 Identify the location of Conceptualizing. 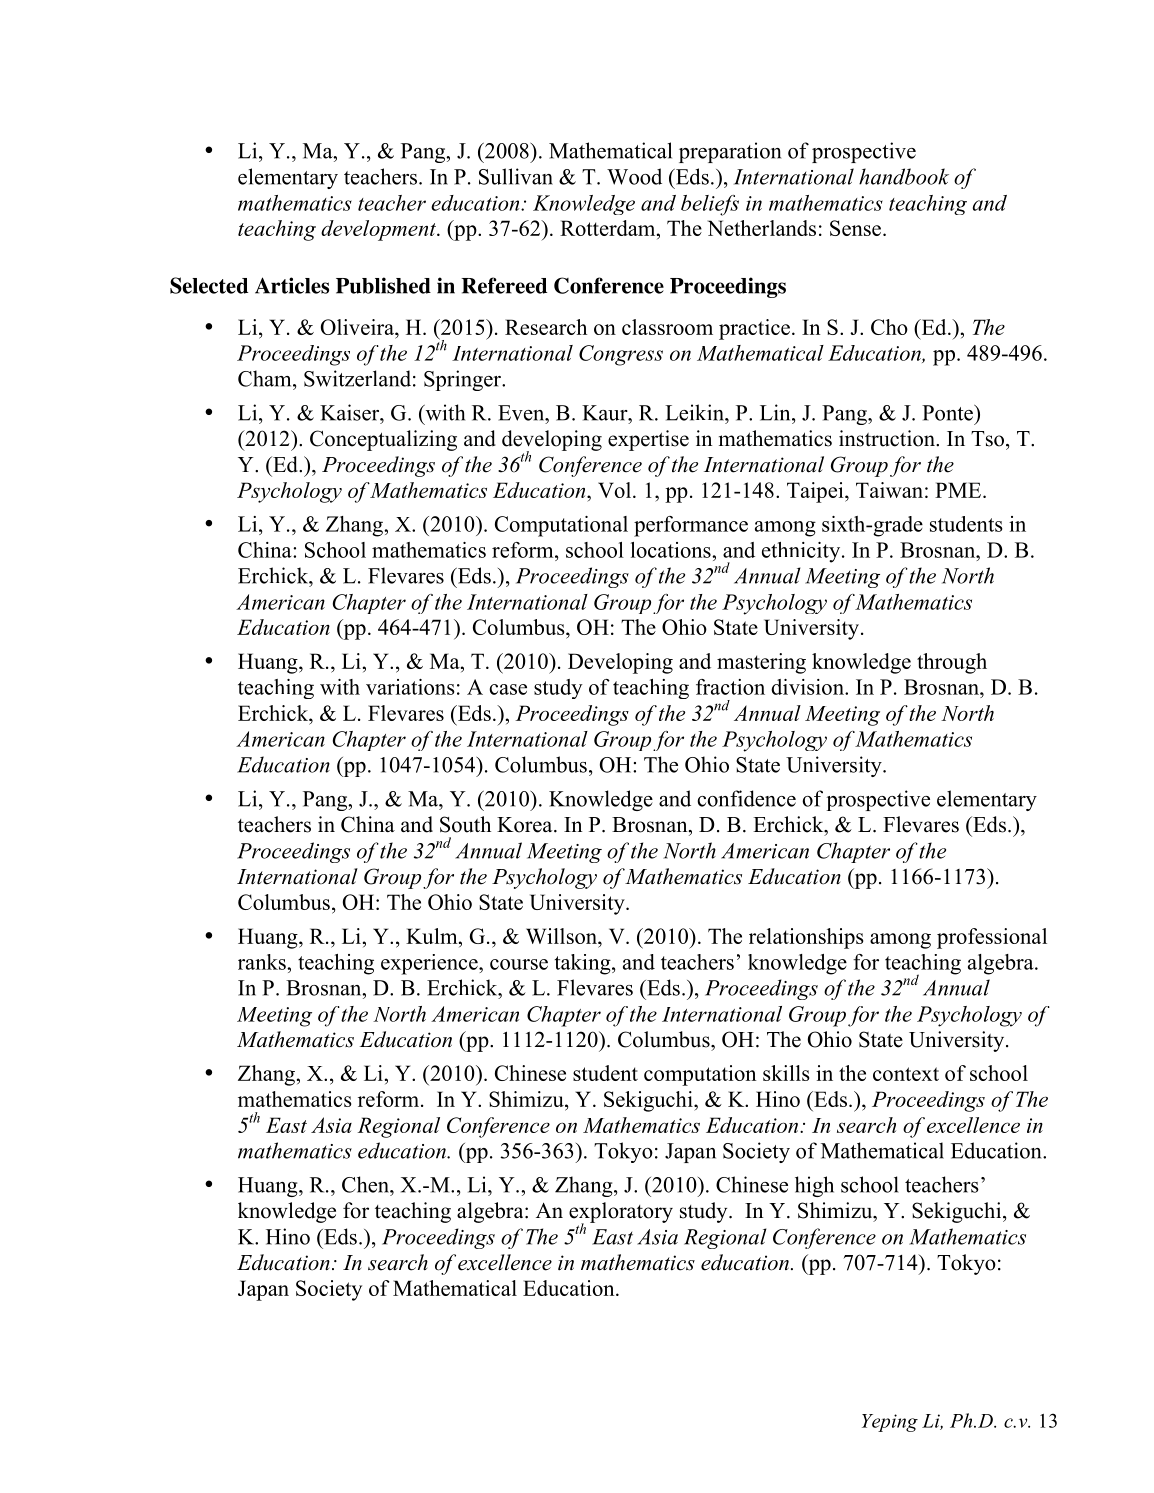
(383, 440).
